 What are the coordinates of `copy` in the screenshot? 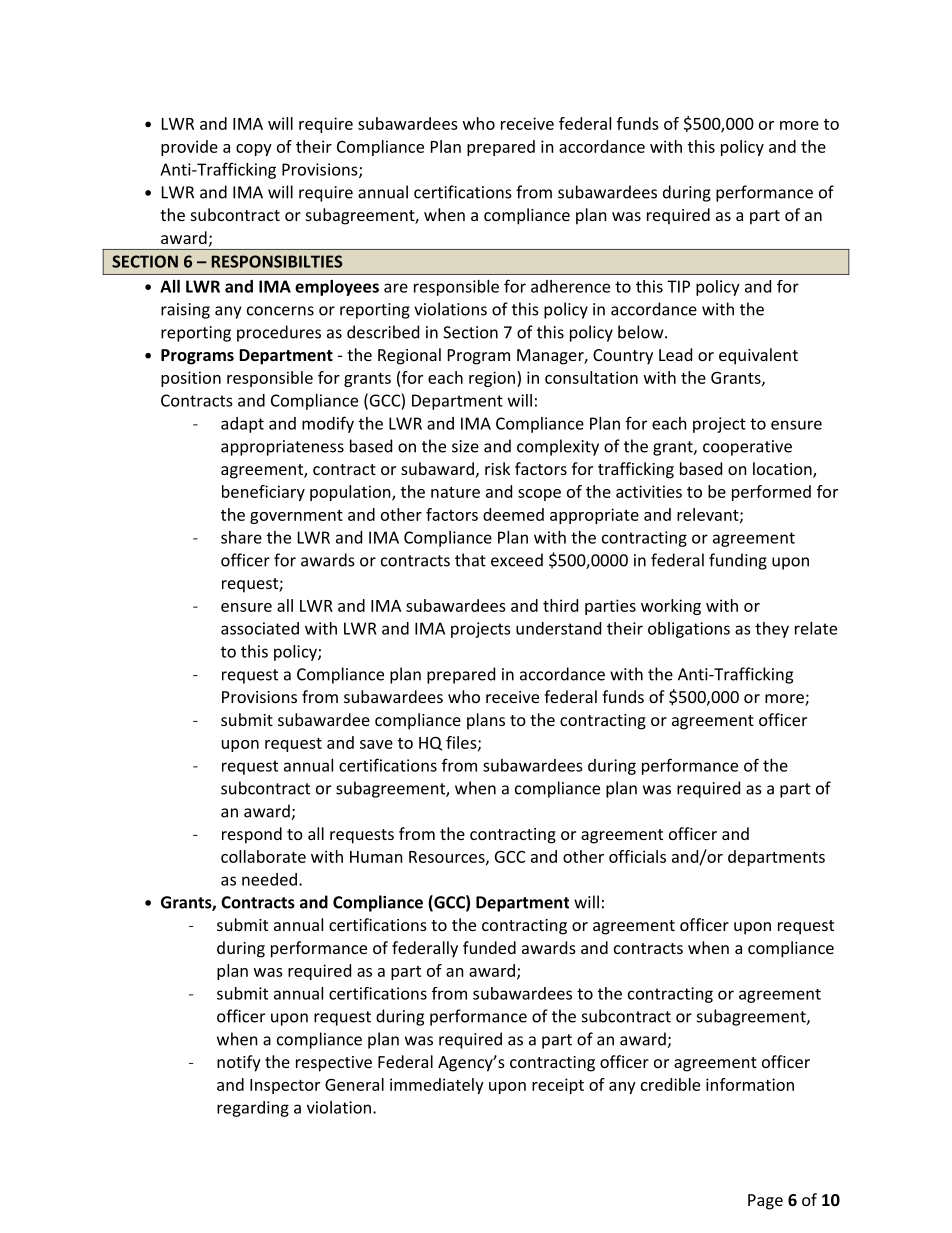 It's located at (254, 150).
